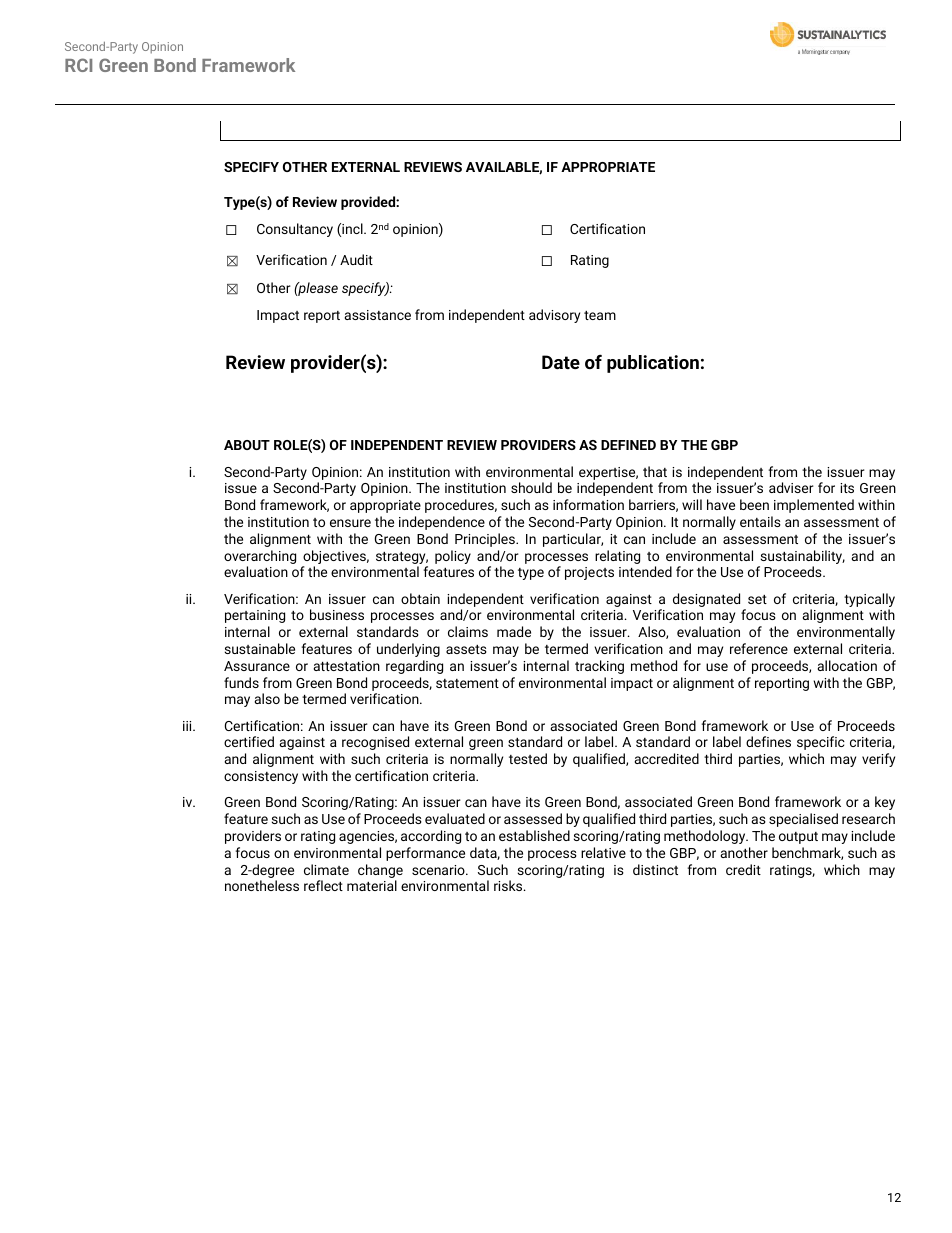 The height and width of the screenshot is (1233, 952). What do you see at coordinates (599, 667) in the screenshot?
I see `tracking` at bounding box center [599, 667].
